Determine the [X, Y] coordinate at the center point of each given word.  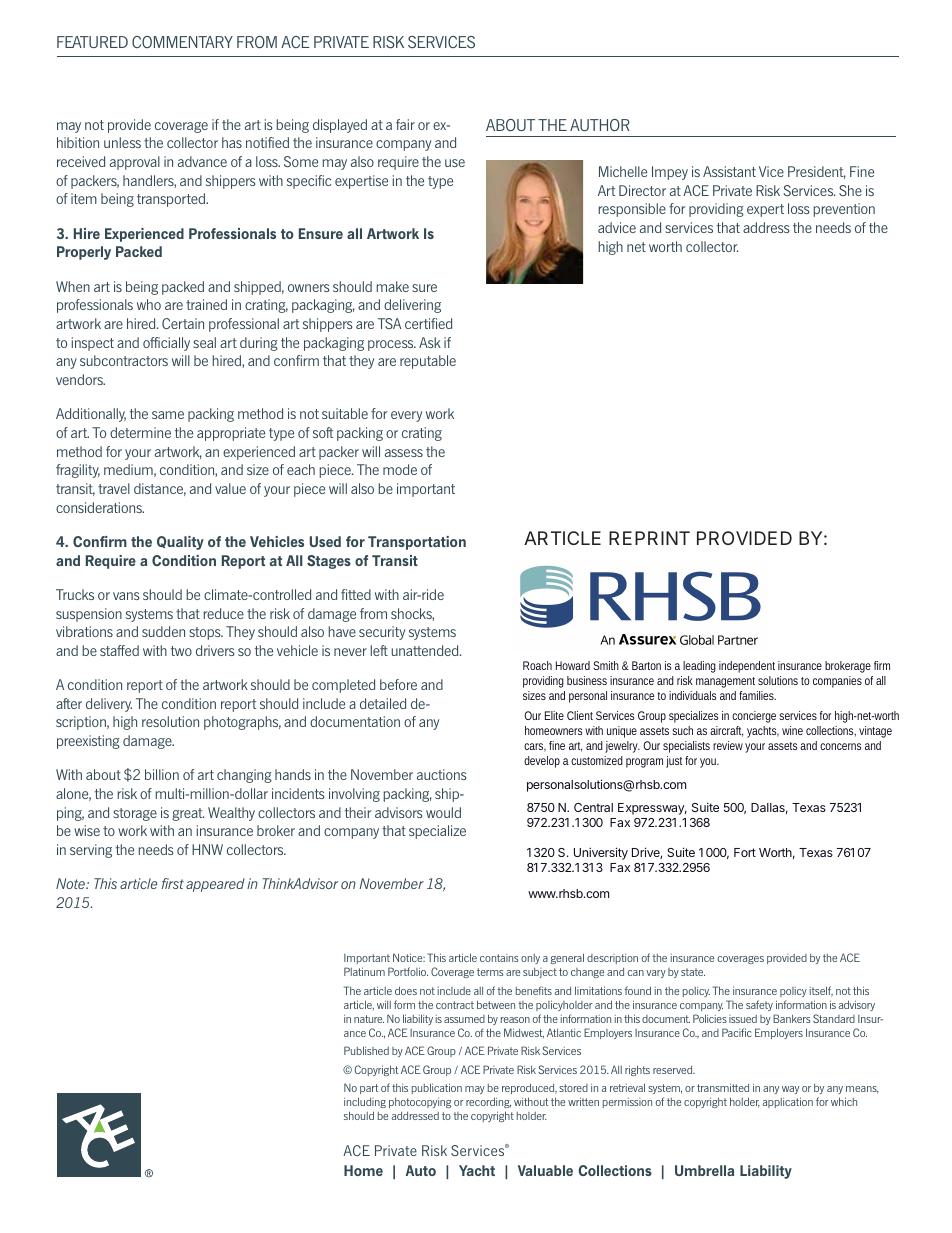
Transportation [417, 543]
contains [499, 958]
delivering [412, 306]
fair [405, 124]
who [149, 304]
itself [821, 991]
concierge [754, 717]
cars [535, 747]
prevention [844, 210]
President [817, 172]
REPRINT [649, 538]
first [173, 883]
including [365, 1104]
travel [114, 488]
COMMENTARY [182, 42]
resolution [170, 721]
